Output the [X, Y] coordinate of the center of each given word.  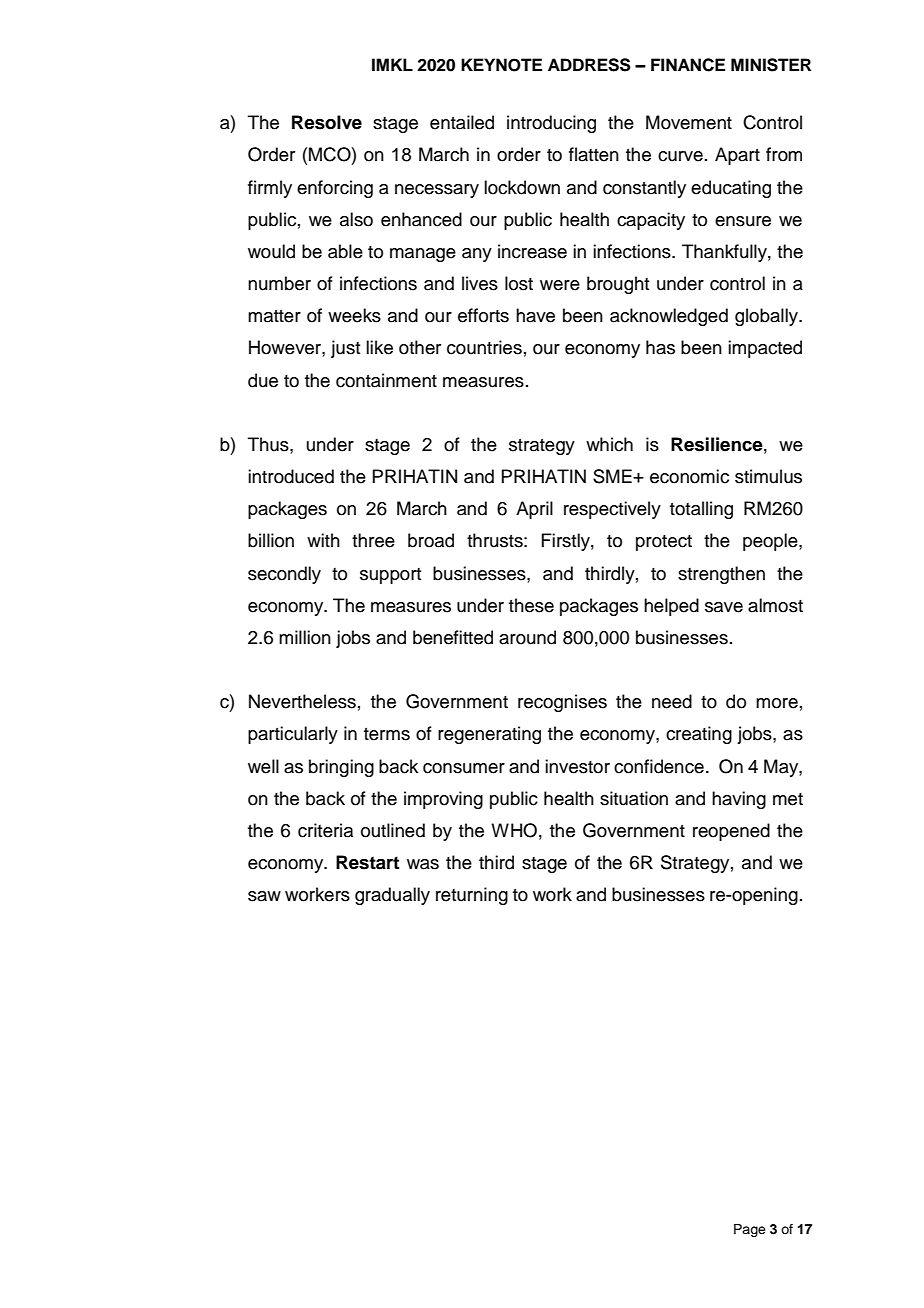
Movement [689, 122]
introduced [291, 476]
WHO [514, 830]
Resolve [327, 122]
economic [689, 476]
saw [264, 896]
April [534, 510]
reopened [731, 832]
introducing [551, 124]
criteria [325, 830]
